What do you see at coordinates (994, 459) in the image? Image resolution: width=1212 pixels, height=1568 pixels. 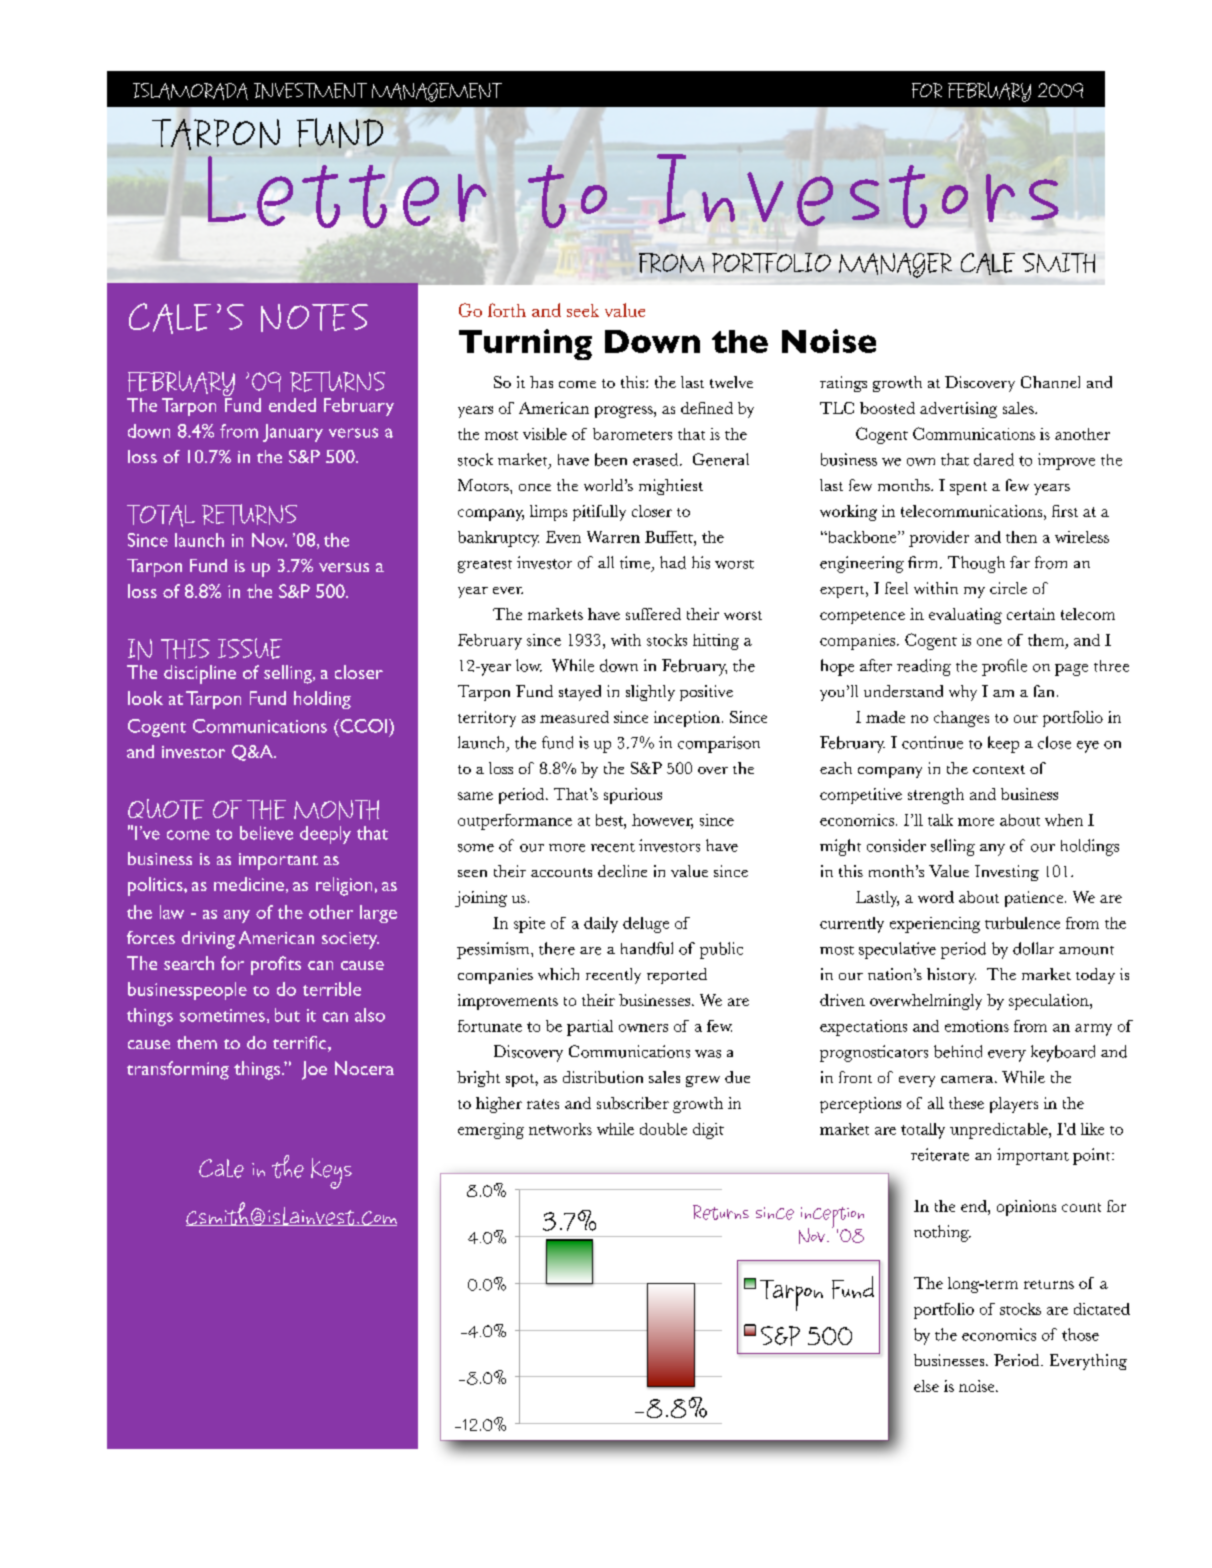 I see `dared` at bounding box center [994, 459].
